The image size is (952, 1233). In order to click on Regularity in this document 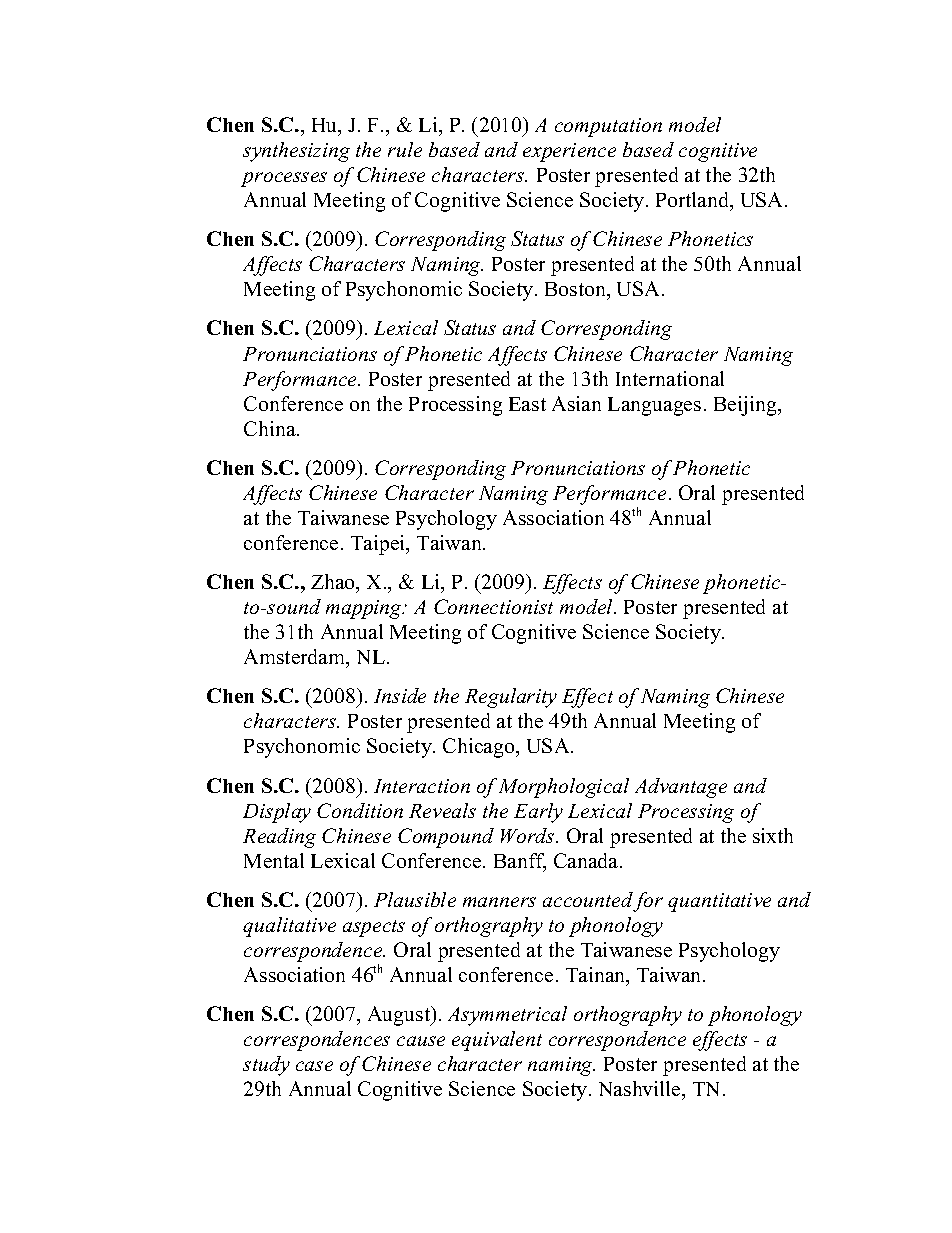, I will do `click(511, 698)`.
